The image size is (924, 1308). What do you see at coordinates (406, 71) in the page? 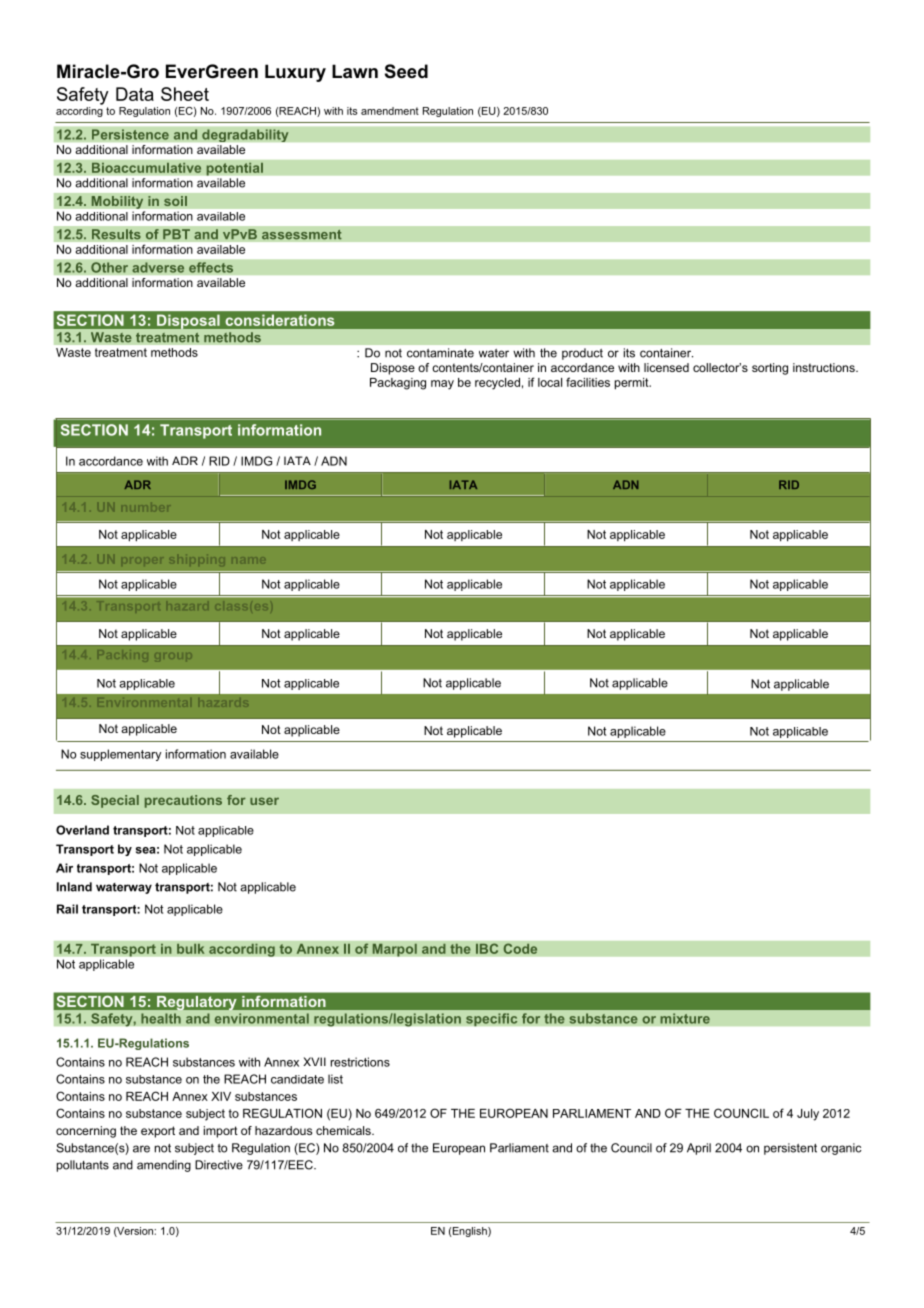
I see `Seed` at bounding box center [406, 71].
